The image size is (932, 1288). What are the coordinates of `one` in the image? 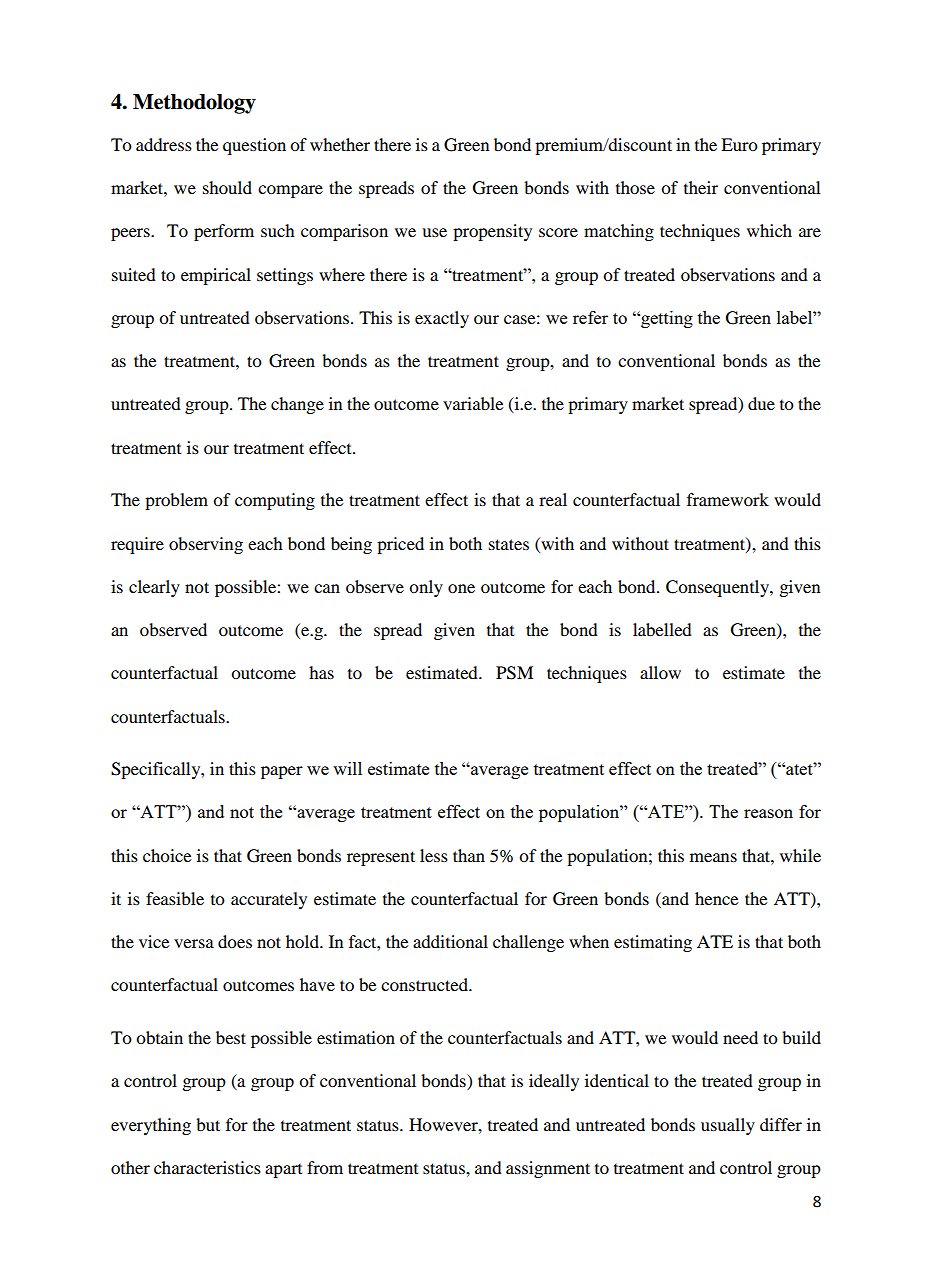 It's located at (461, 588).
